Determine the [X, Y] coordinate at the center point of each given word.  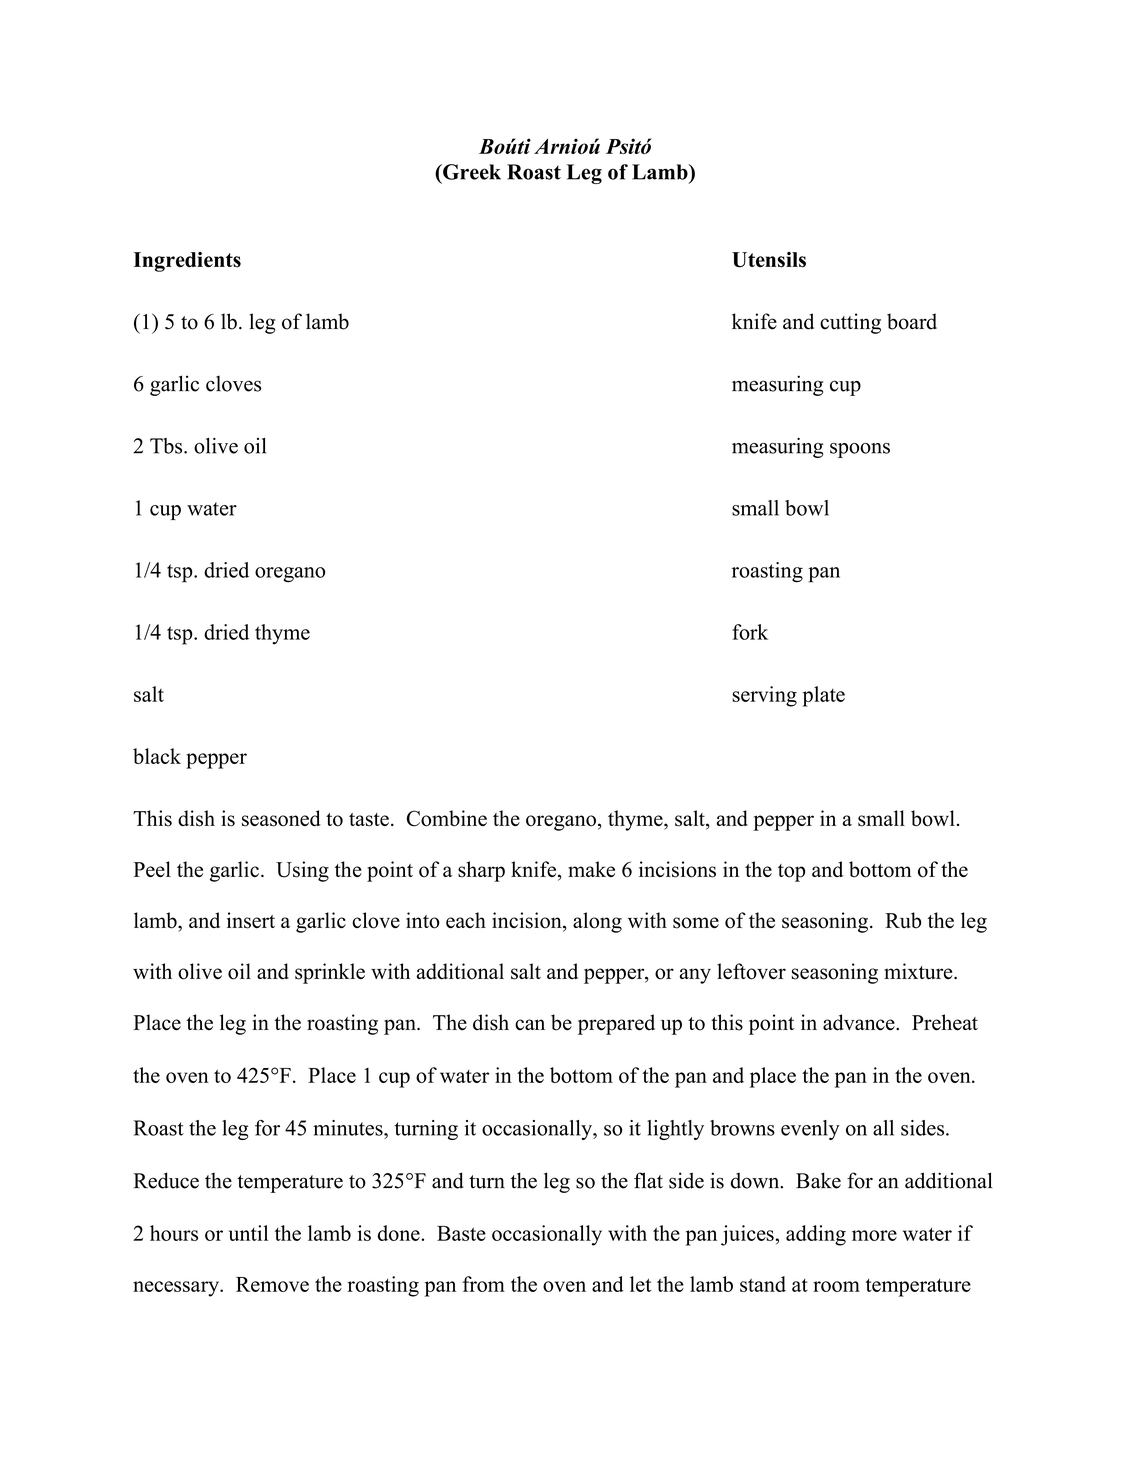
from [483, 1284]
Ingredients [187, 262]
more [874, 1235]
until [248, 1233]
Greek [471, 172]
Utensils [769, 260]
